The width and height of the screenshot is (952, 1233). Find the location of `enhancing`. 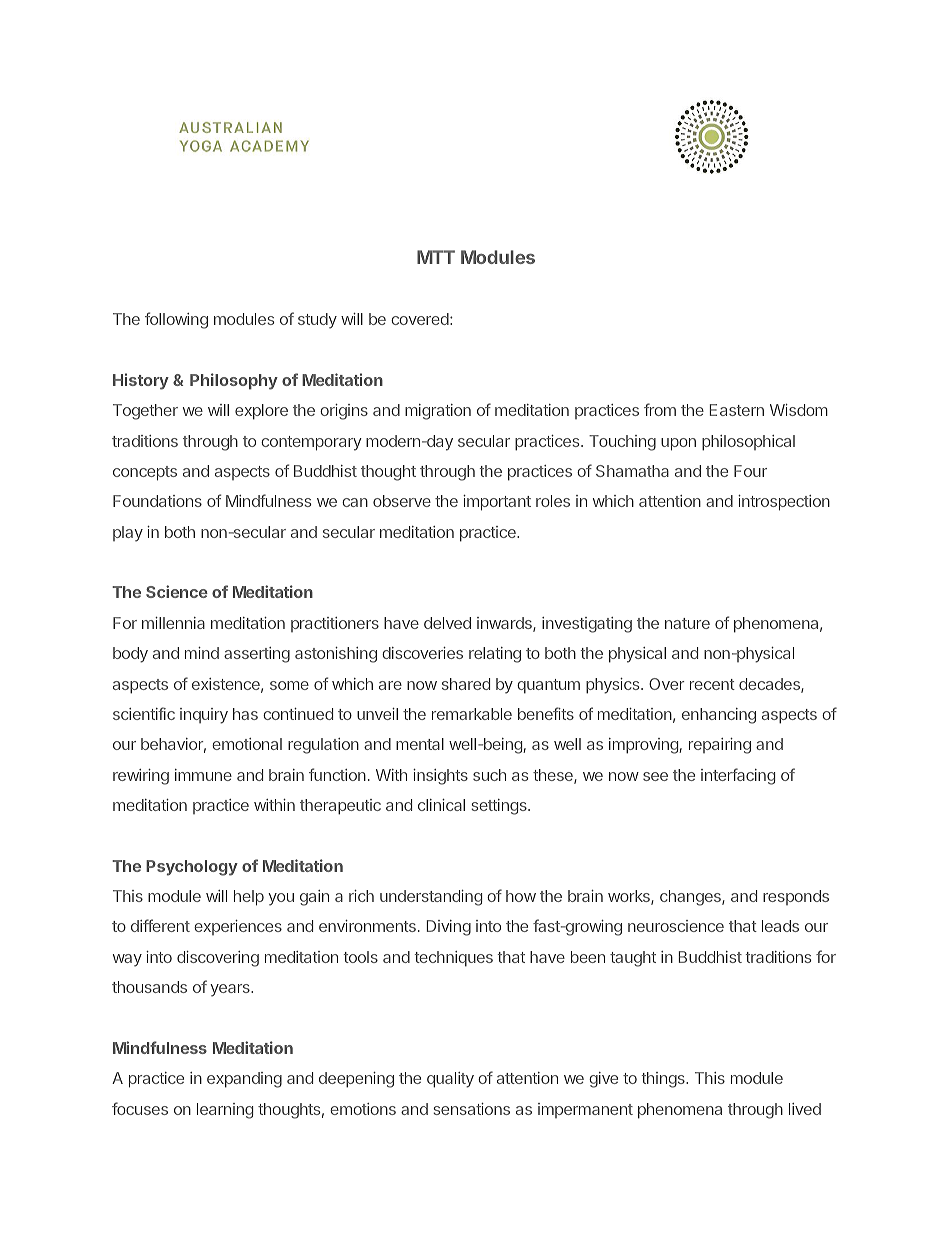

enhancing is located at coordinates (719, 716).
